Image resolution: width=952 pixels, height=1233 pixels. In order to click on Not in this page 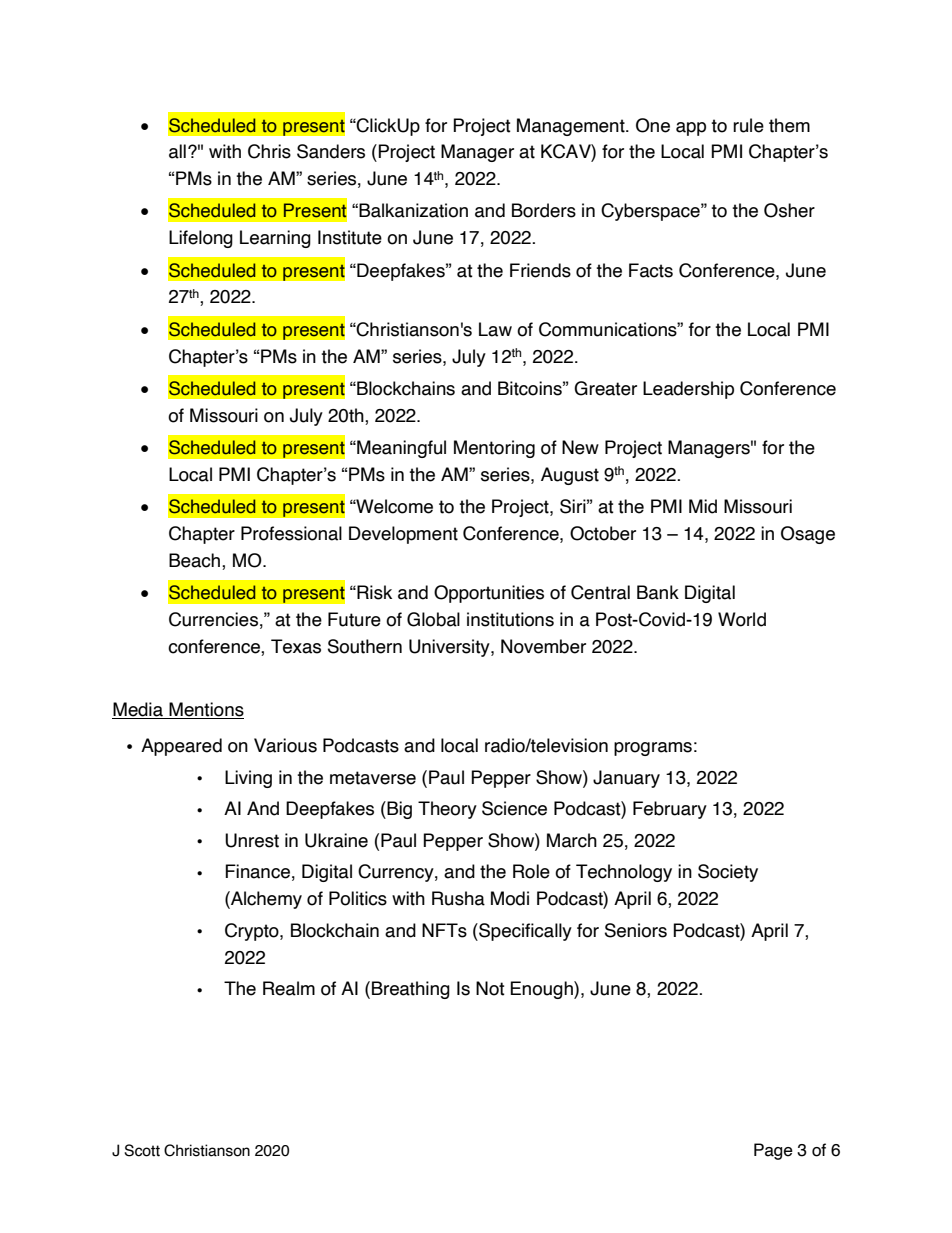, I will do `click(490, 988)`.
